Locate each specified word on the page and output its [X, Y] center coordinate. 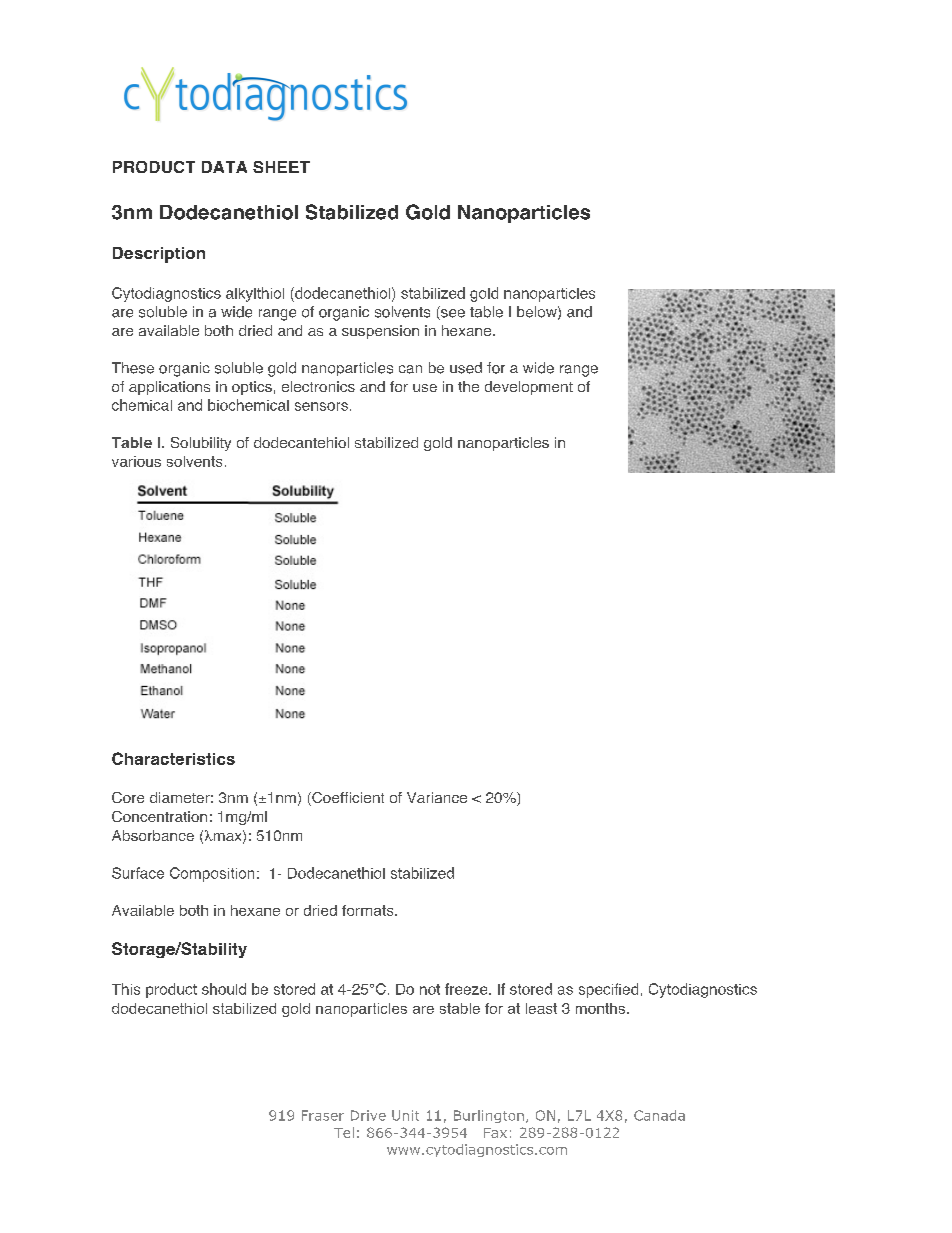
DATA [224, 167]
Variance [437, 797]
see [452, 314]
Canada [659, 1115]
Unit [405, 1115]
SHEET [281, 167]
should [224, 989]
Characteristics [173, 758]
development [529, 388]
